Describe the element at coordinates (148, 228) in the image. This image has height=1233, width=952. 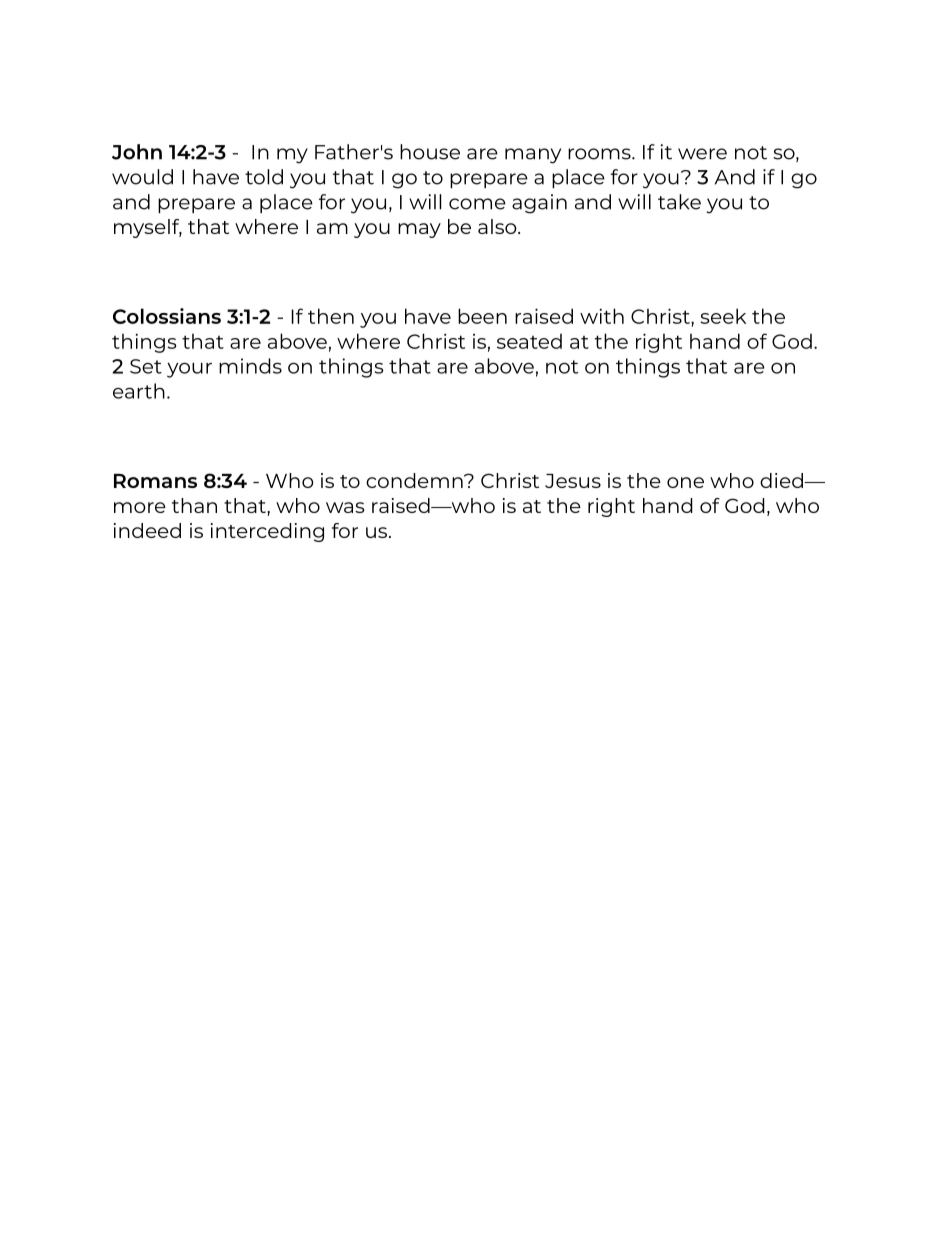
I see `myself` at that location.
